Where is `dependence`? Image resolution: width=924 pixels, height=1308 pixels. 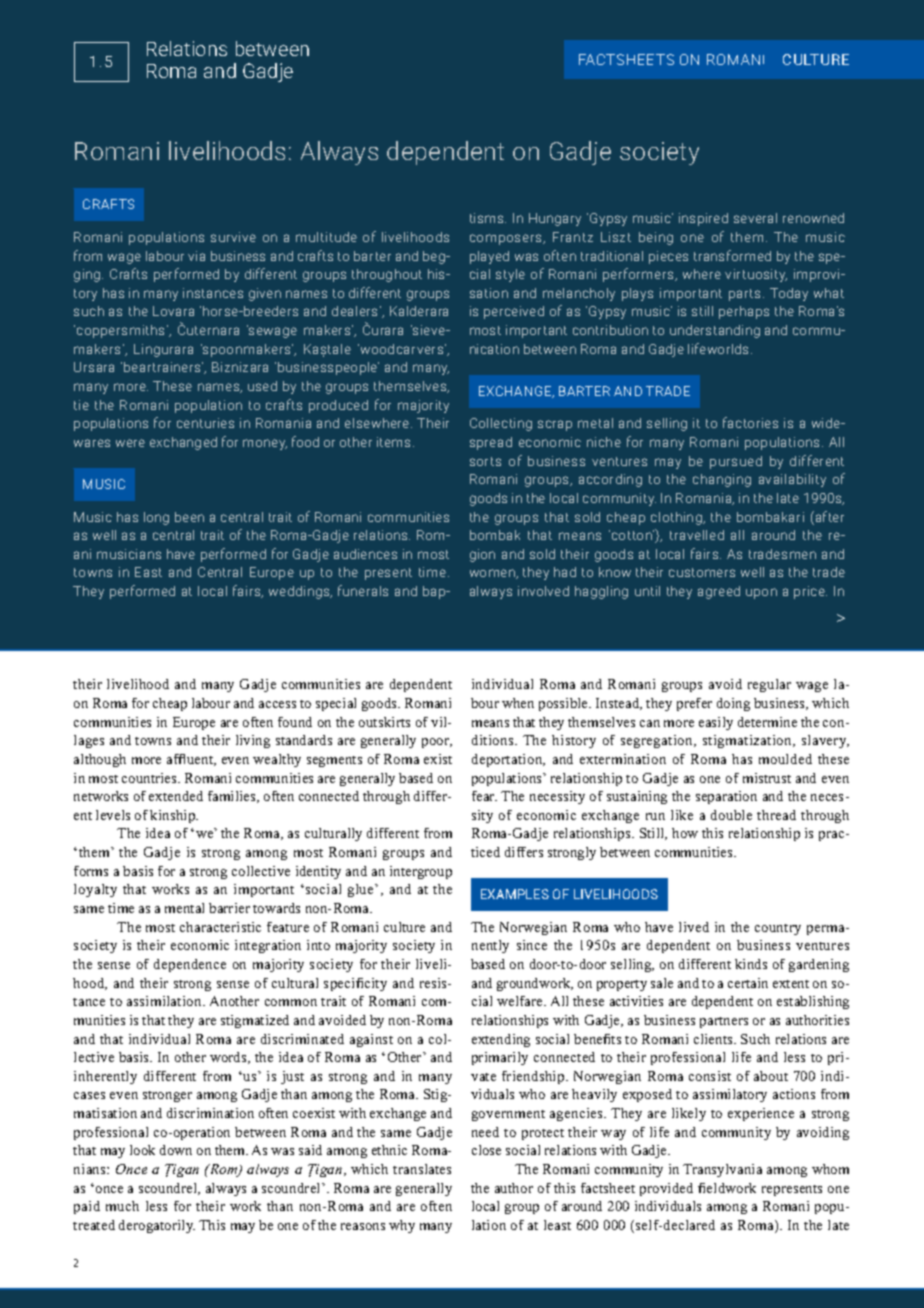 dependence is located at coordinates (190, 965).
